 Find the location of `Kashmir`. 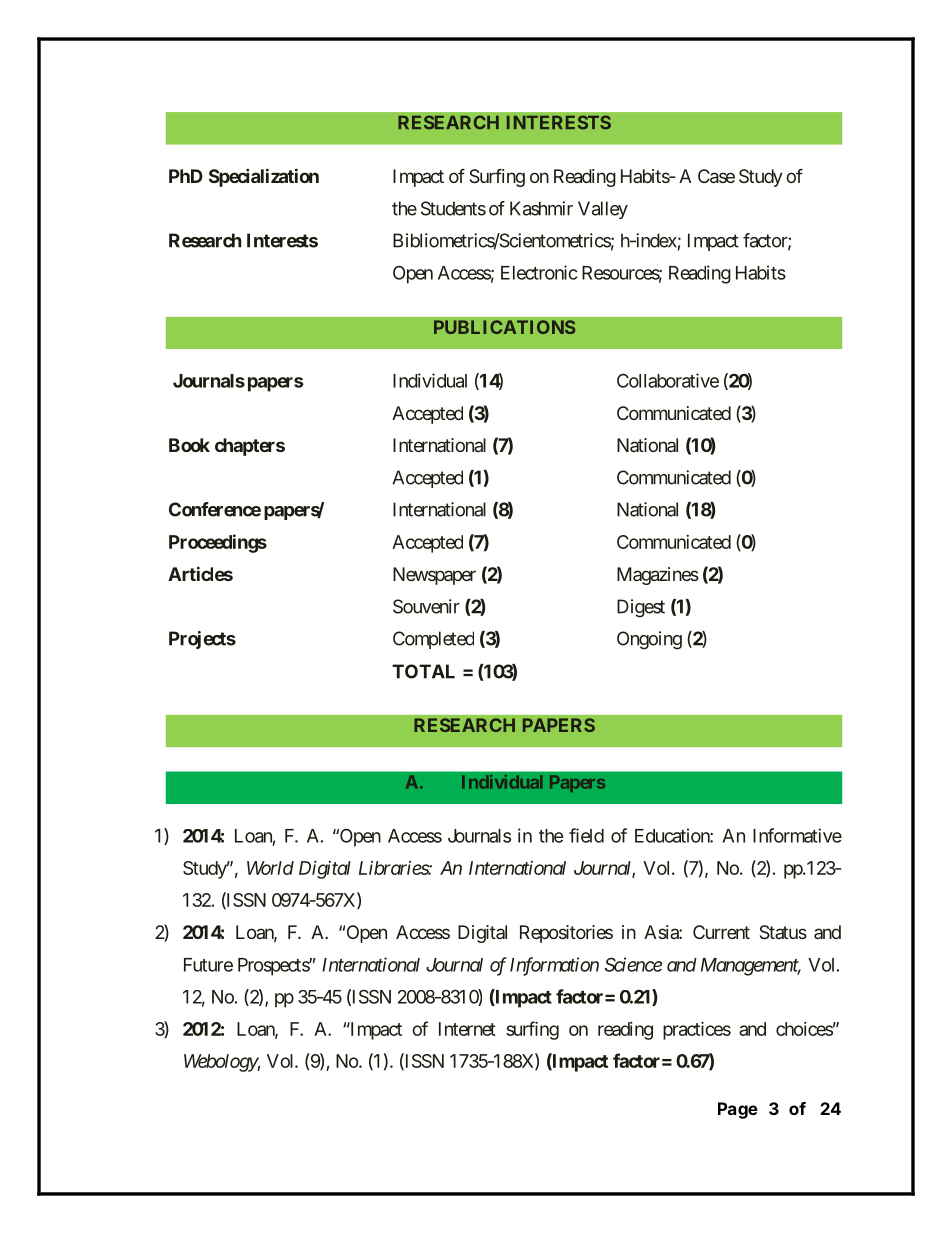

Kashmir is located at coordinates (541, 208).
